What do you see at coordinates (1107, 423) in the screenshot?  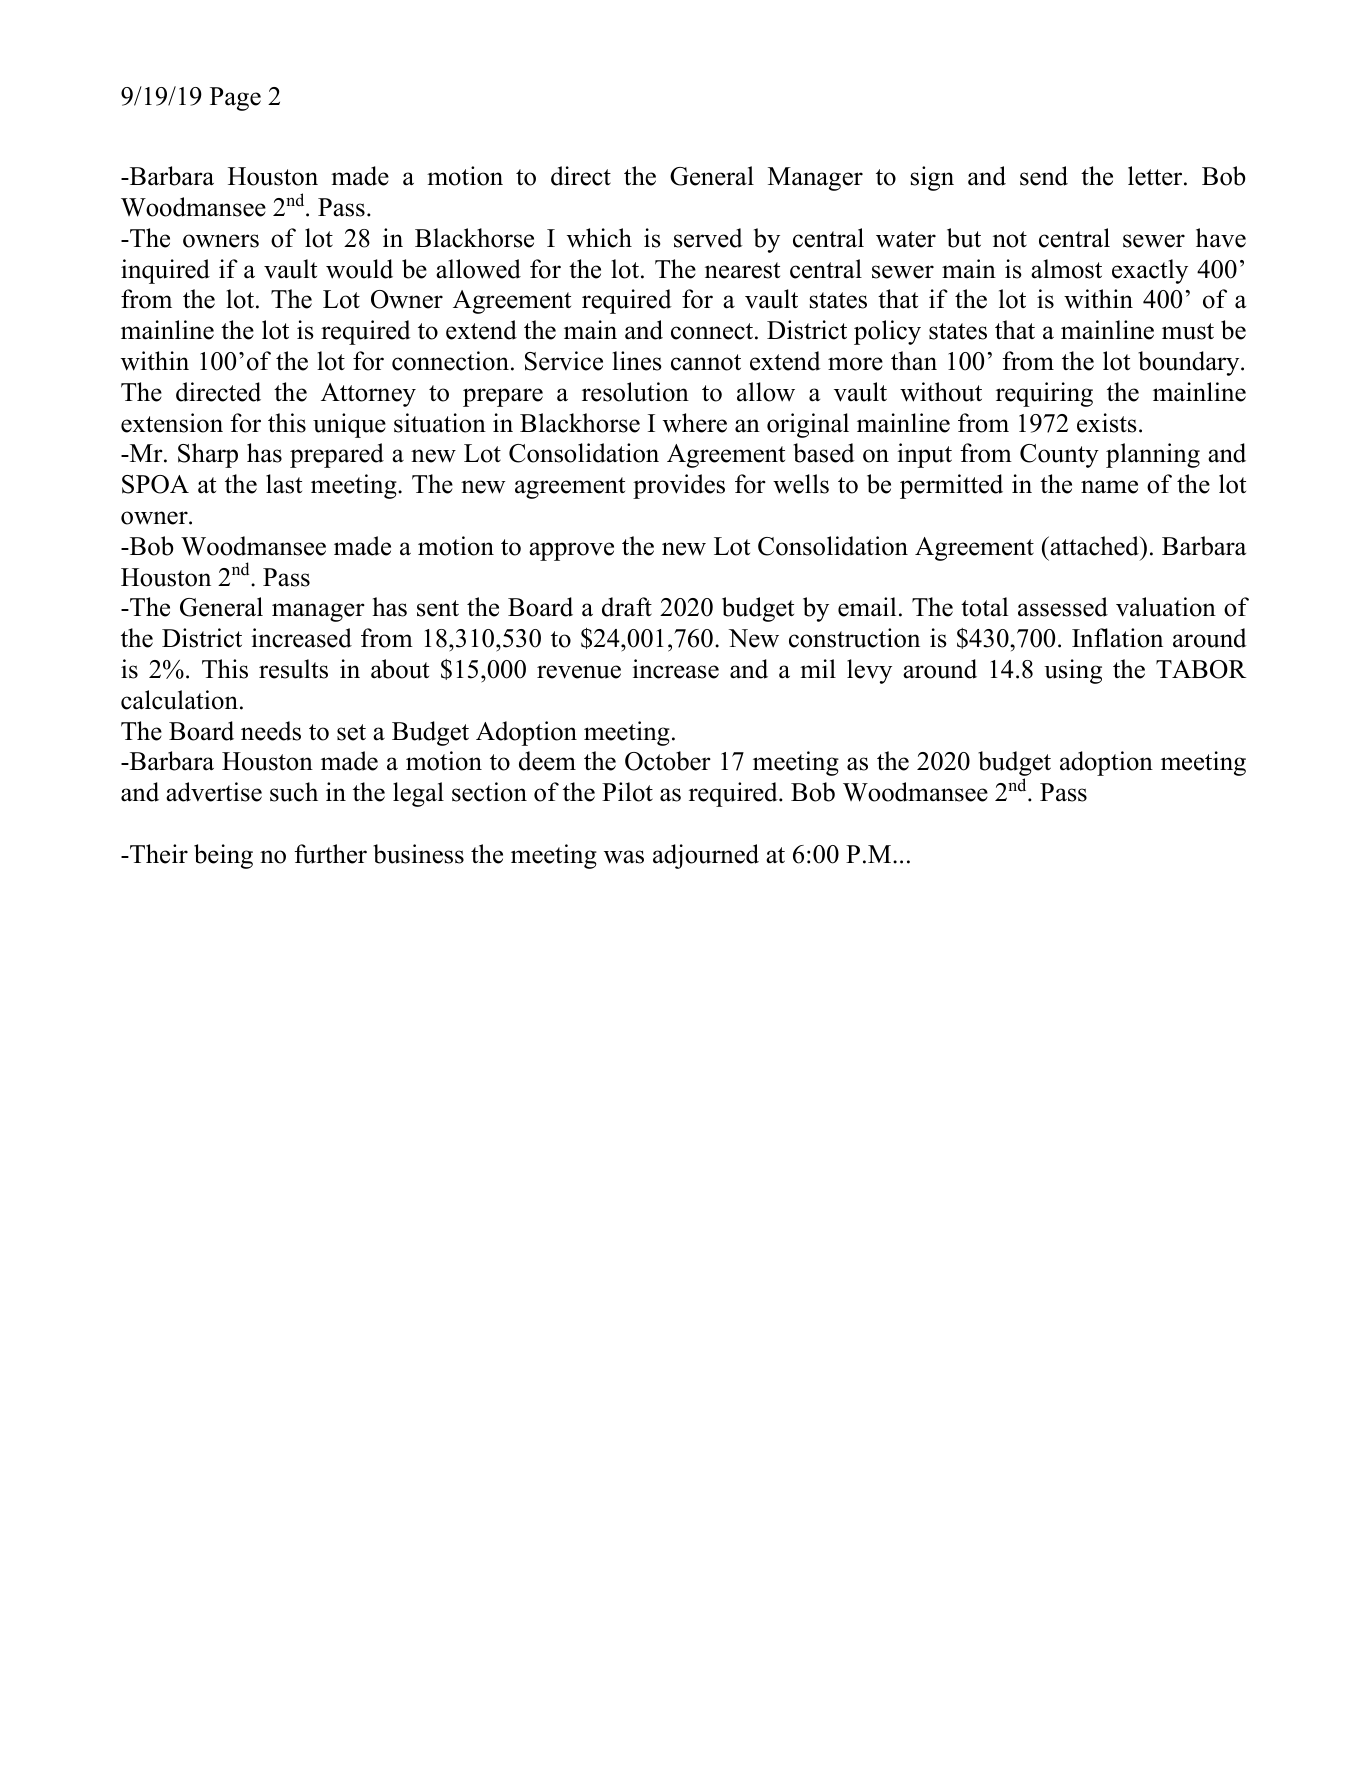 I see `exists` at bounding box center [1107, 423].
